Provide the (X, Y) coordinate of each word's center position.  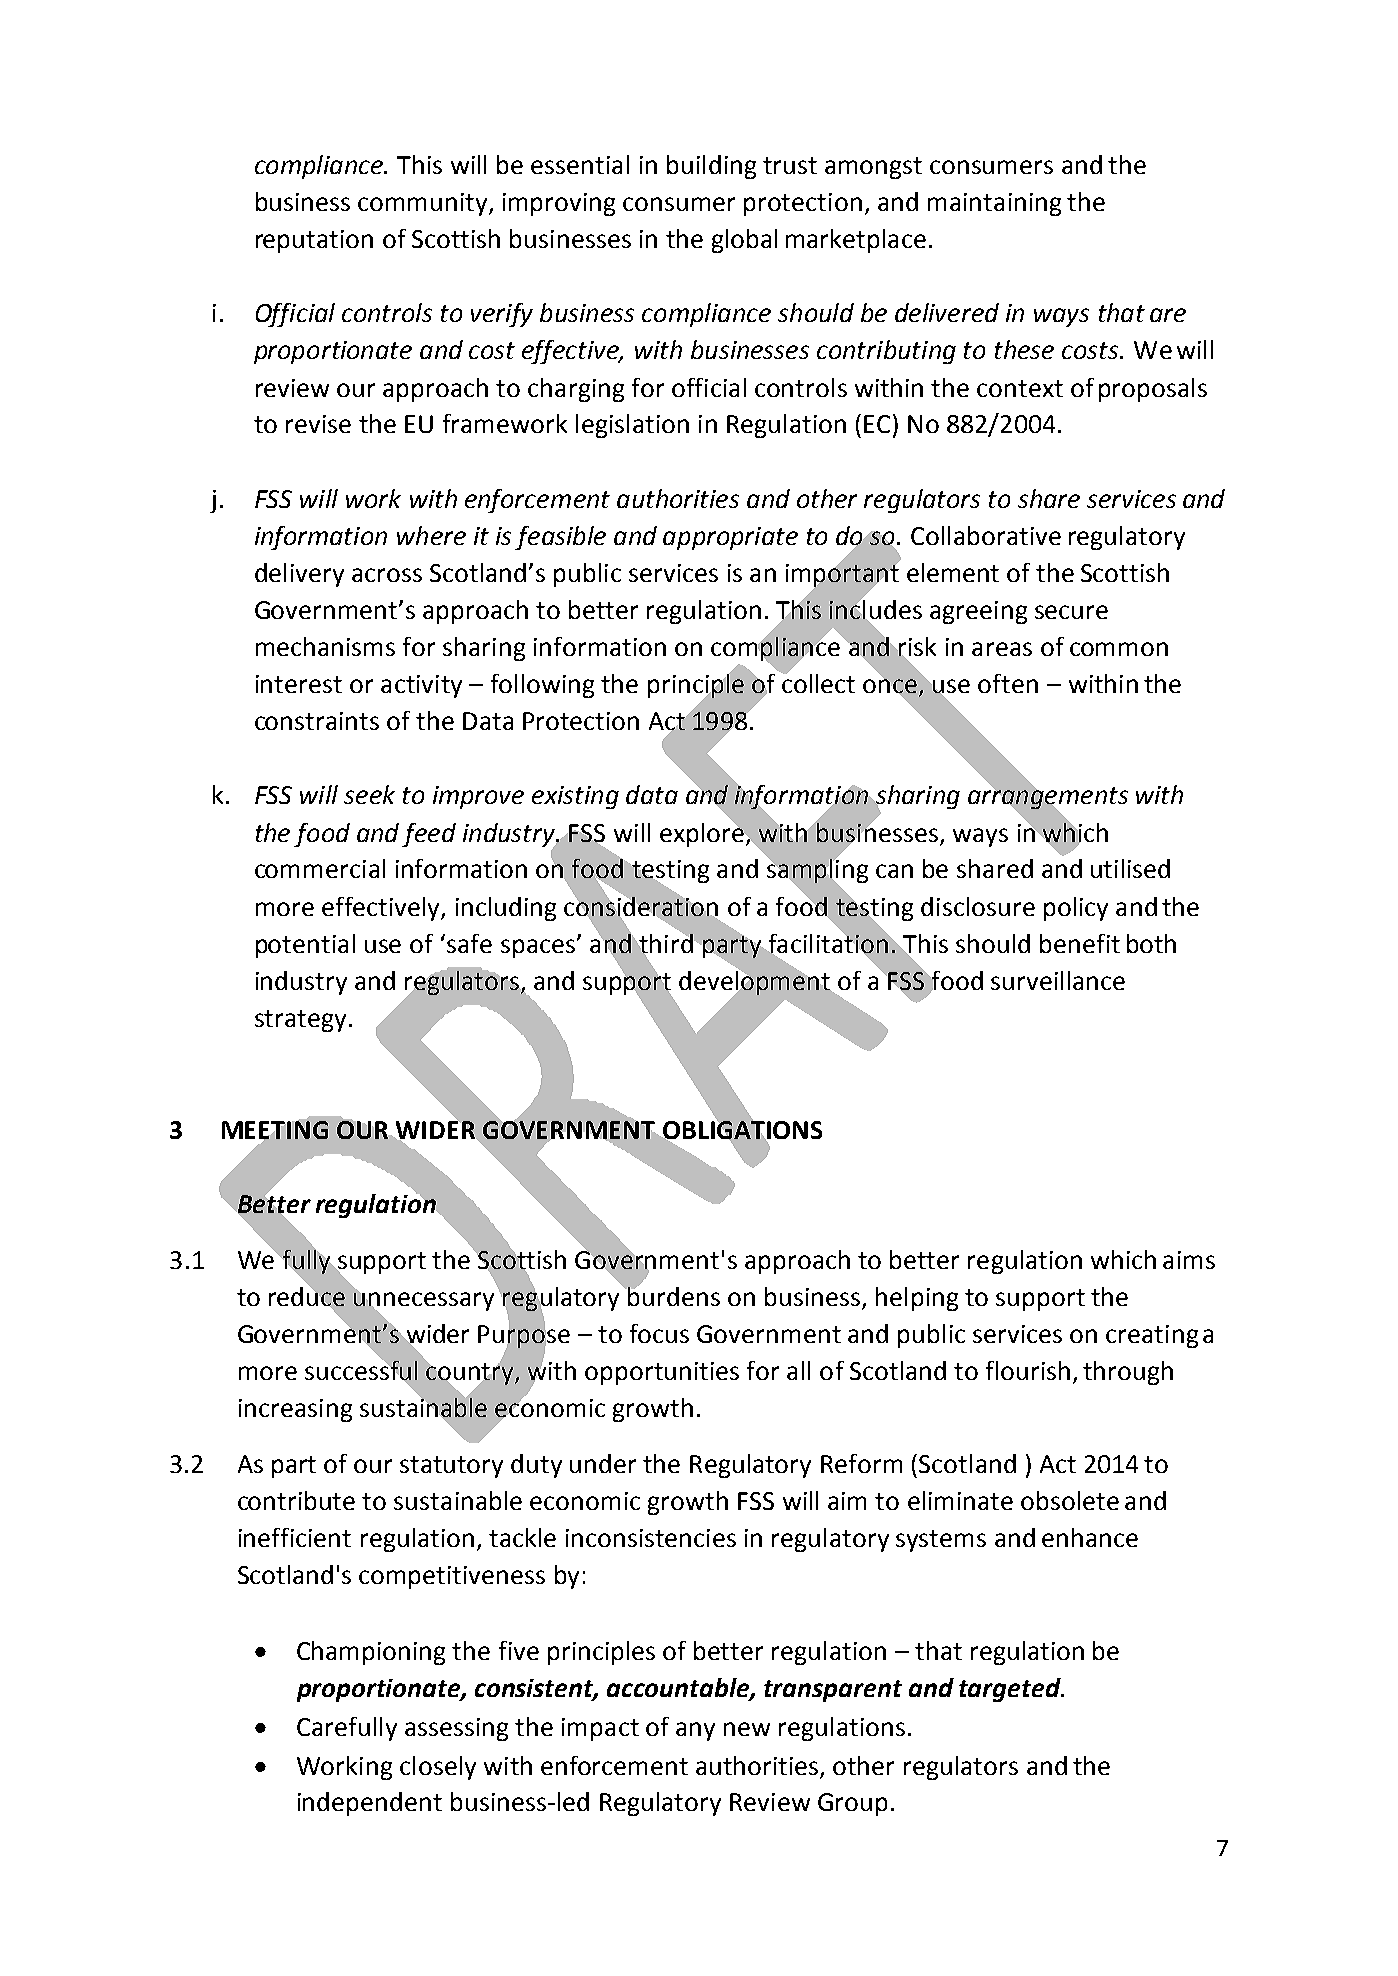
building (711, 167)
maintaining (994, 204)
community (424, 204)
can (894, 871)
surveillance (1058, 980)
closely (438, 1768)
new (747, 1729)
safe (469, 943)
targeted (1011, 1690)
